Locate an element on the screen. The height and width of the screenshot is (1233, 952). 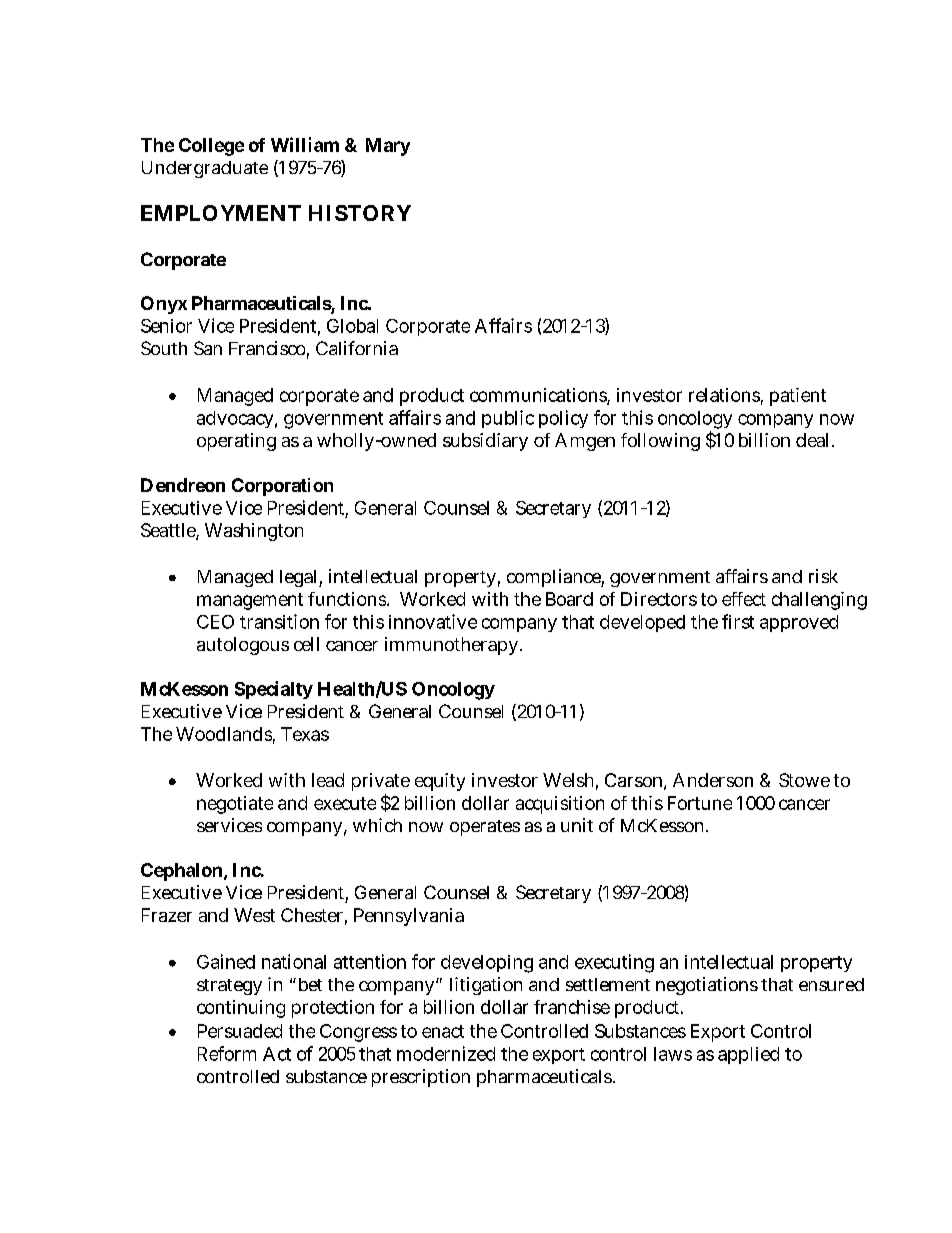
advocacy is located at coordinates (235, 419).
